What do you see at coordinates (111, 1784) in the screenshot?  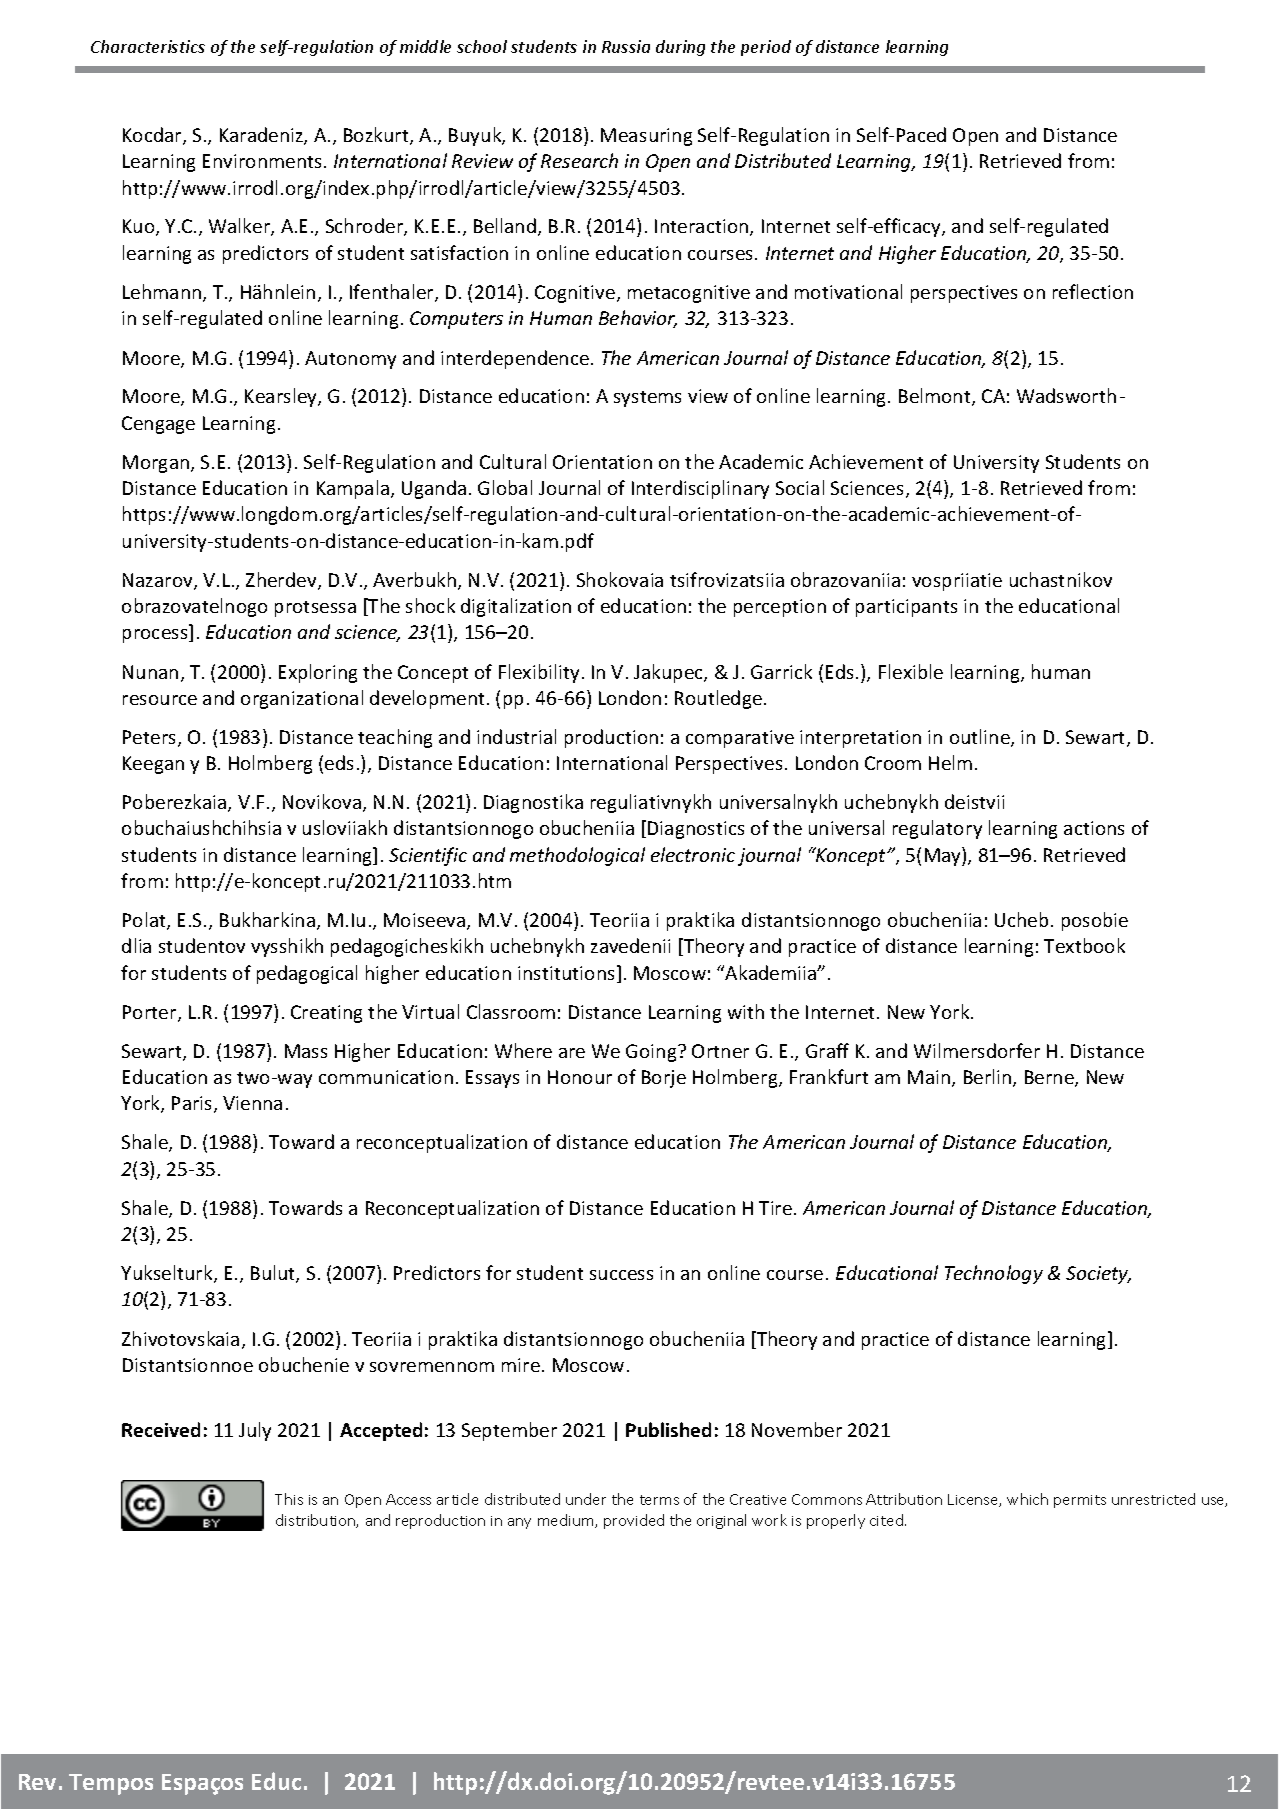 I see `Tempos` at bounding box center [111, 1784].
